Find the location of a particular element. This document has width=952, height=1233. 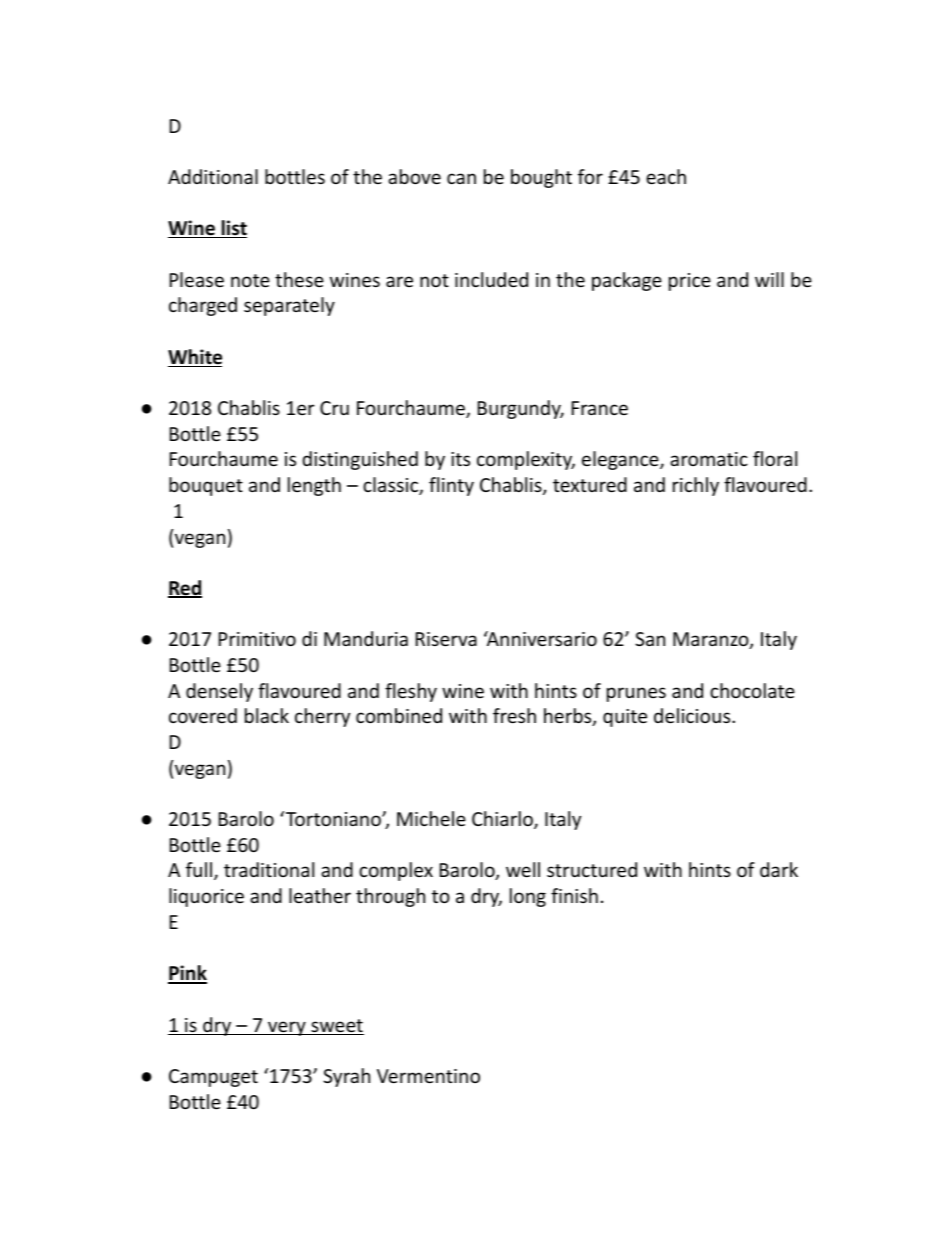

traditional is located at coordinates (269, 869).
